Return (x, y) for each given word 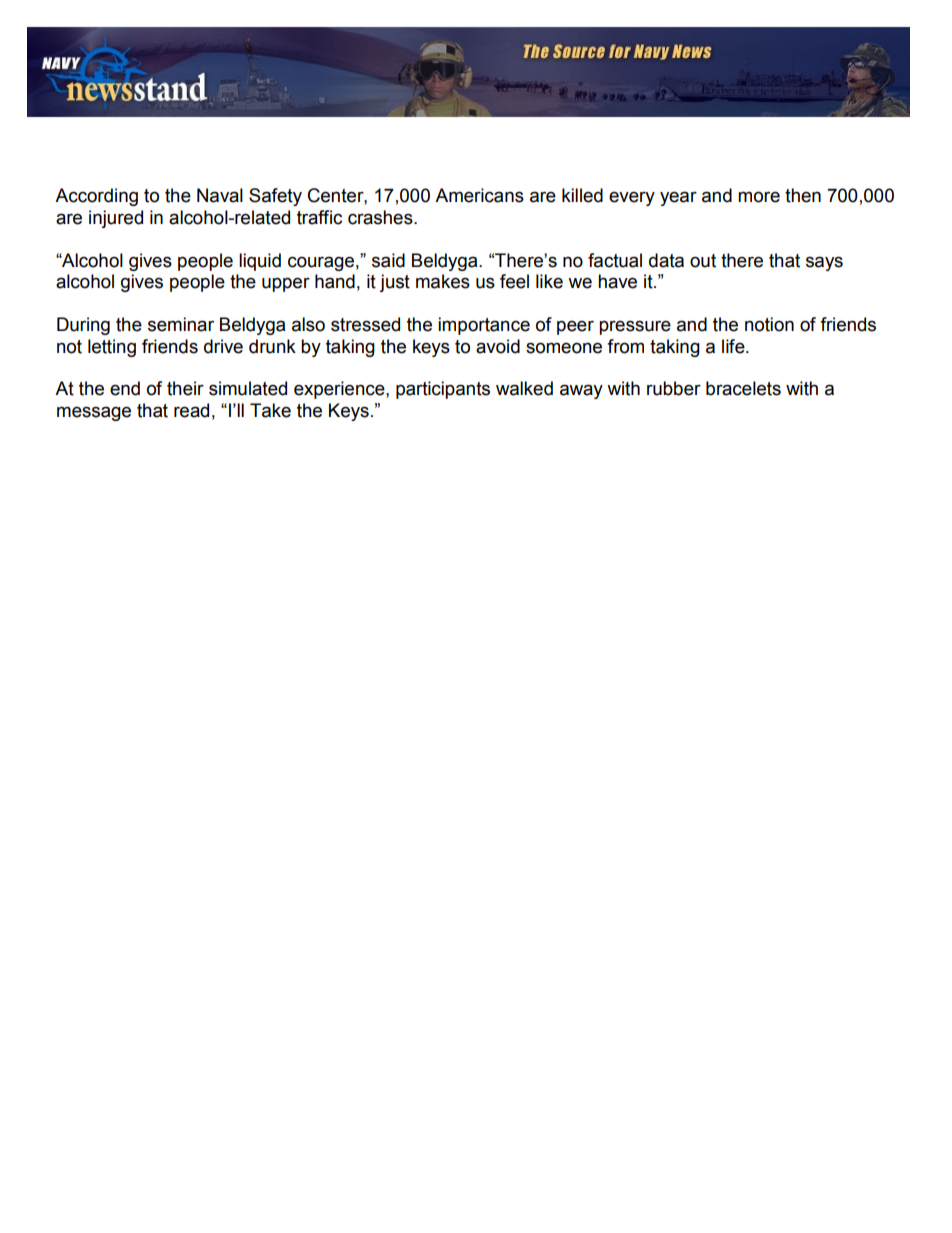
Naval (220, 195)
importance (484, 326)
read (191, 410)
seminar (181, 324)
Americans (479, 195)
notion (769, 324)
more (759, 197)
